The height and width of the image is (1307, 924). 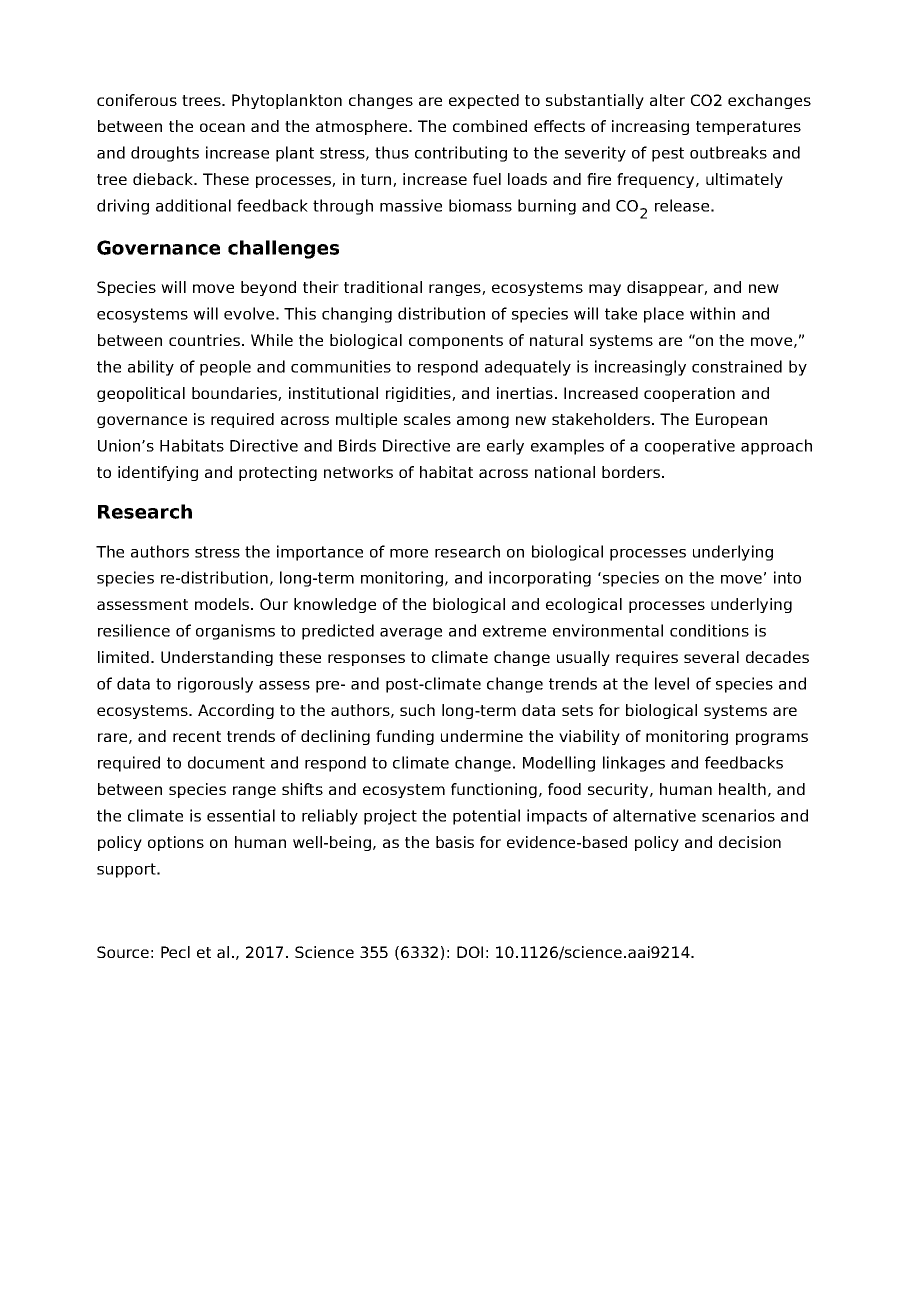 What do you see at coordinates (490, 126) in the image?
I see `combined` at bounding box center [490, 126].
